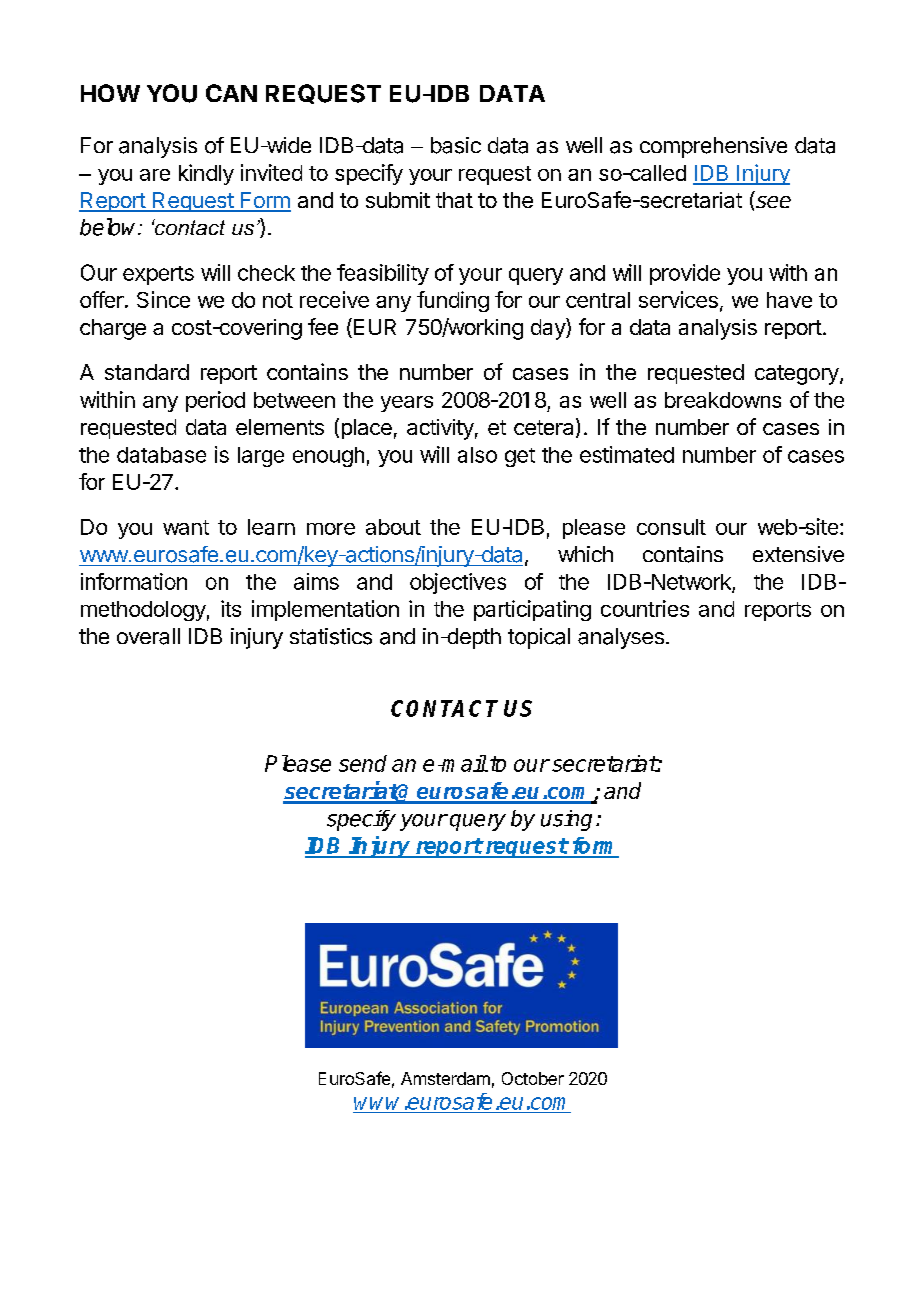 Image resolution: width=924 pixels, height=1313 pixels. What do you see at coordinates (621, 638) in the document?
I see `analyses` at bounding box center [621, 638].
